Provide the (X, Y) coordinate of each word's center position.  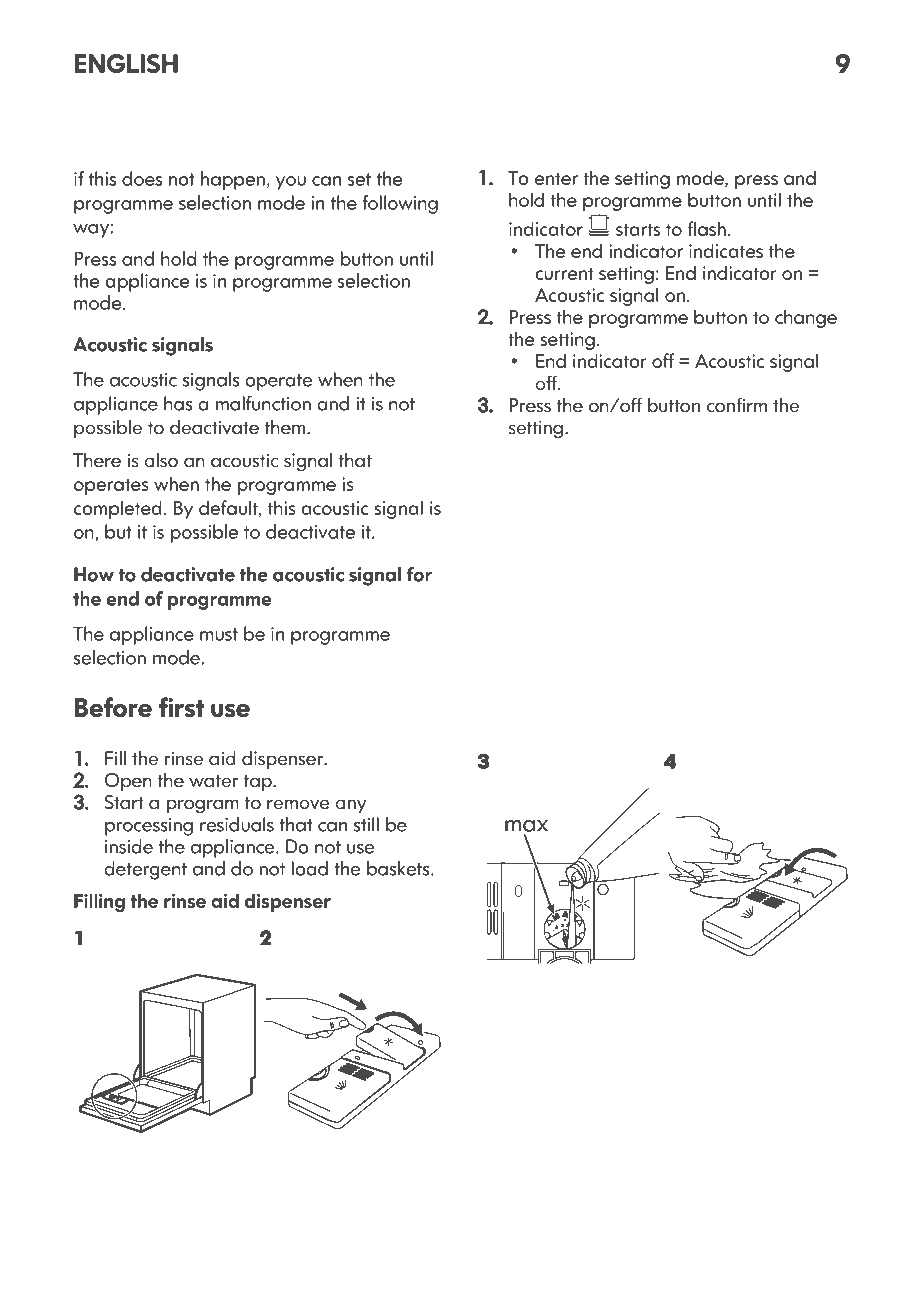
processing (149, 827)
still (366, 824)
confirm (737, 405)
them (286, 427)
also (161, 460)
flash (707, 228)
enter (556, 178)
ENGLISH (126, 63)
